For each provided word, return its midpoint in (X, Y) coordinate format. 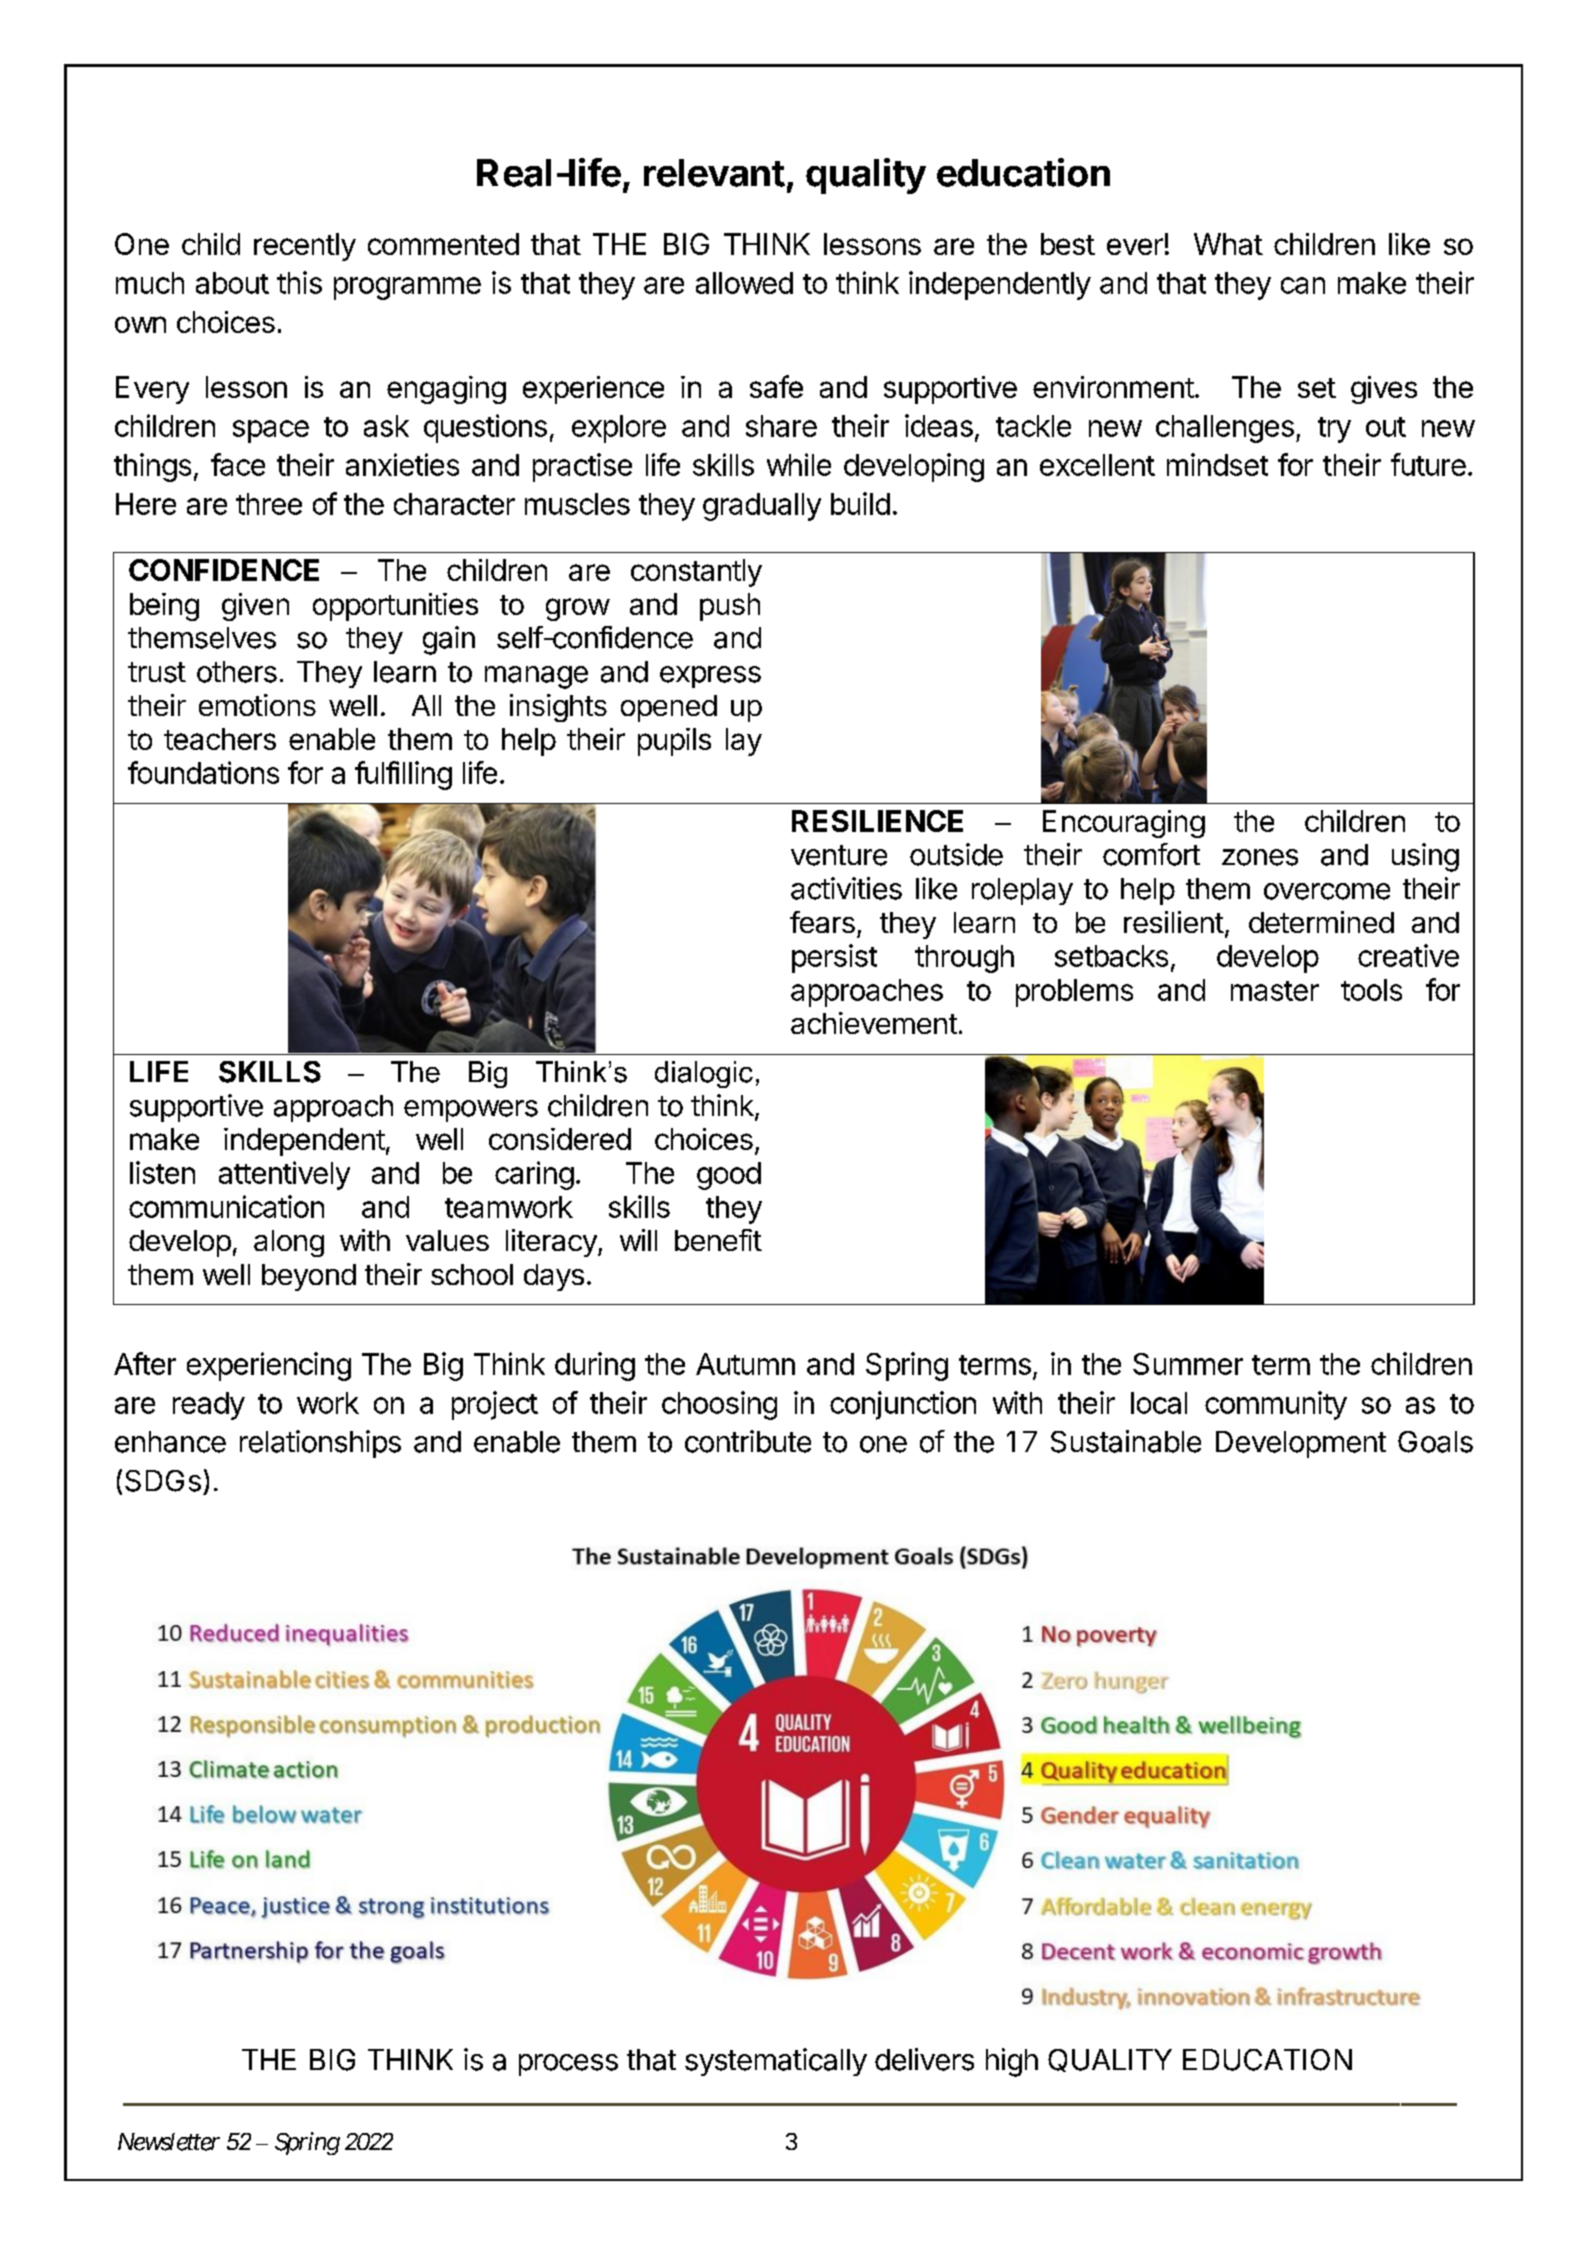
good (729, 1176)
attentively (284, 1175)
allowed (744, 283)
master (1275, 991)
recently (305, 247)
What (1228, 244)
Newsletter (169, 2142)
